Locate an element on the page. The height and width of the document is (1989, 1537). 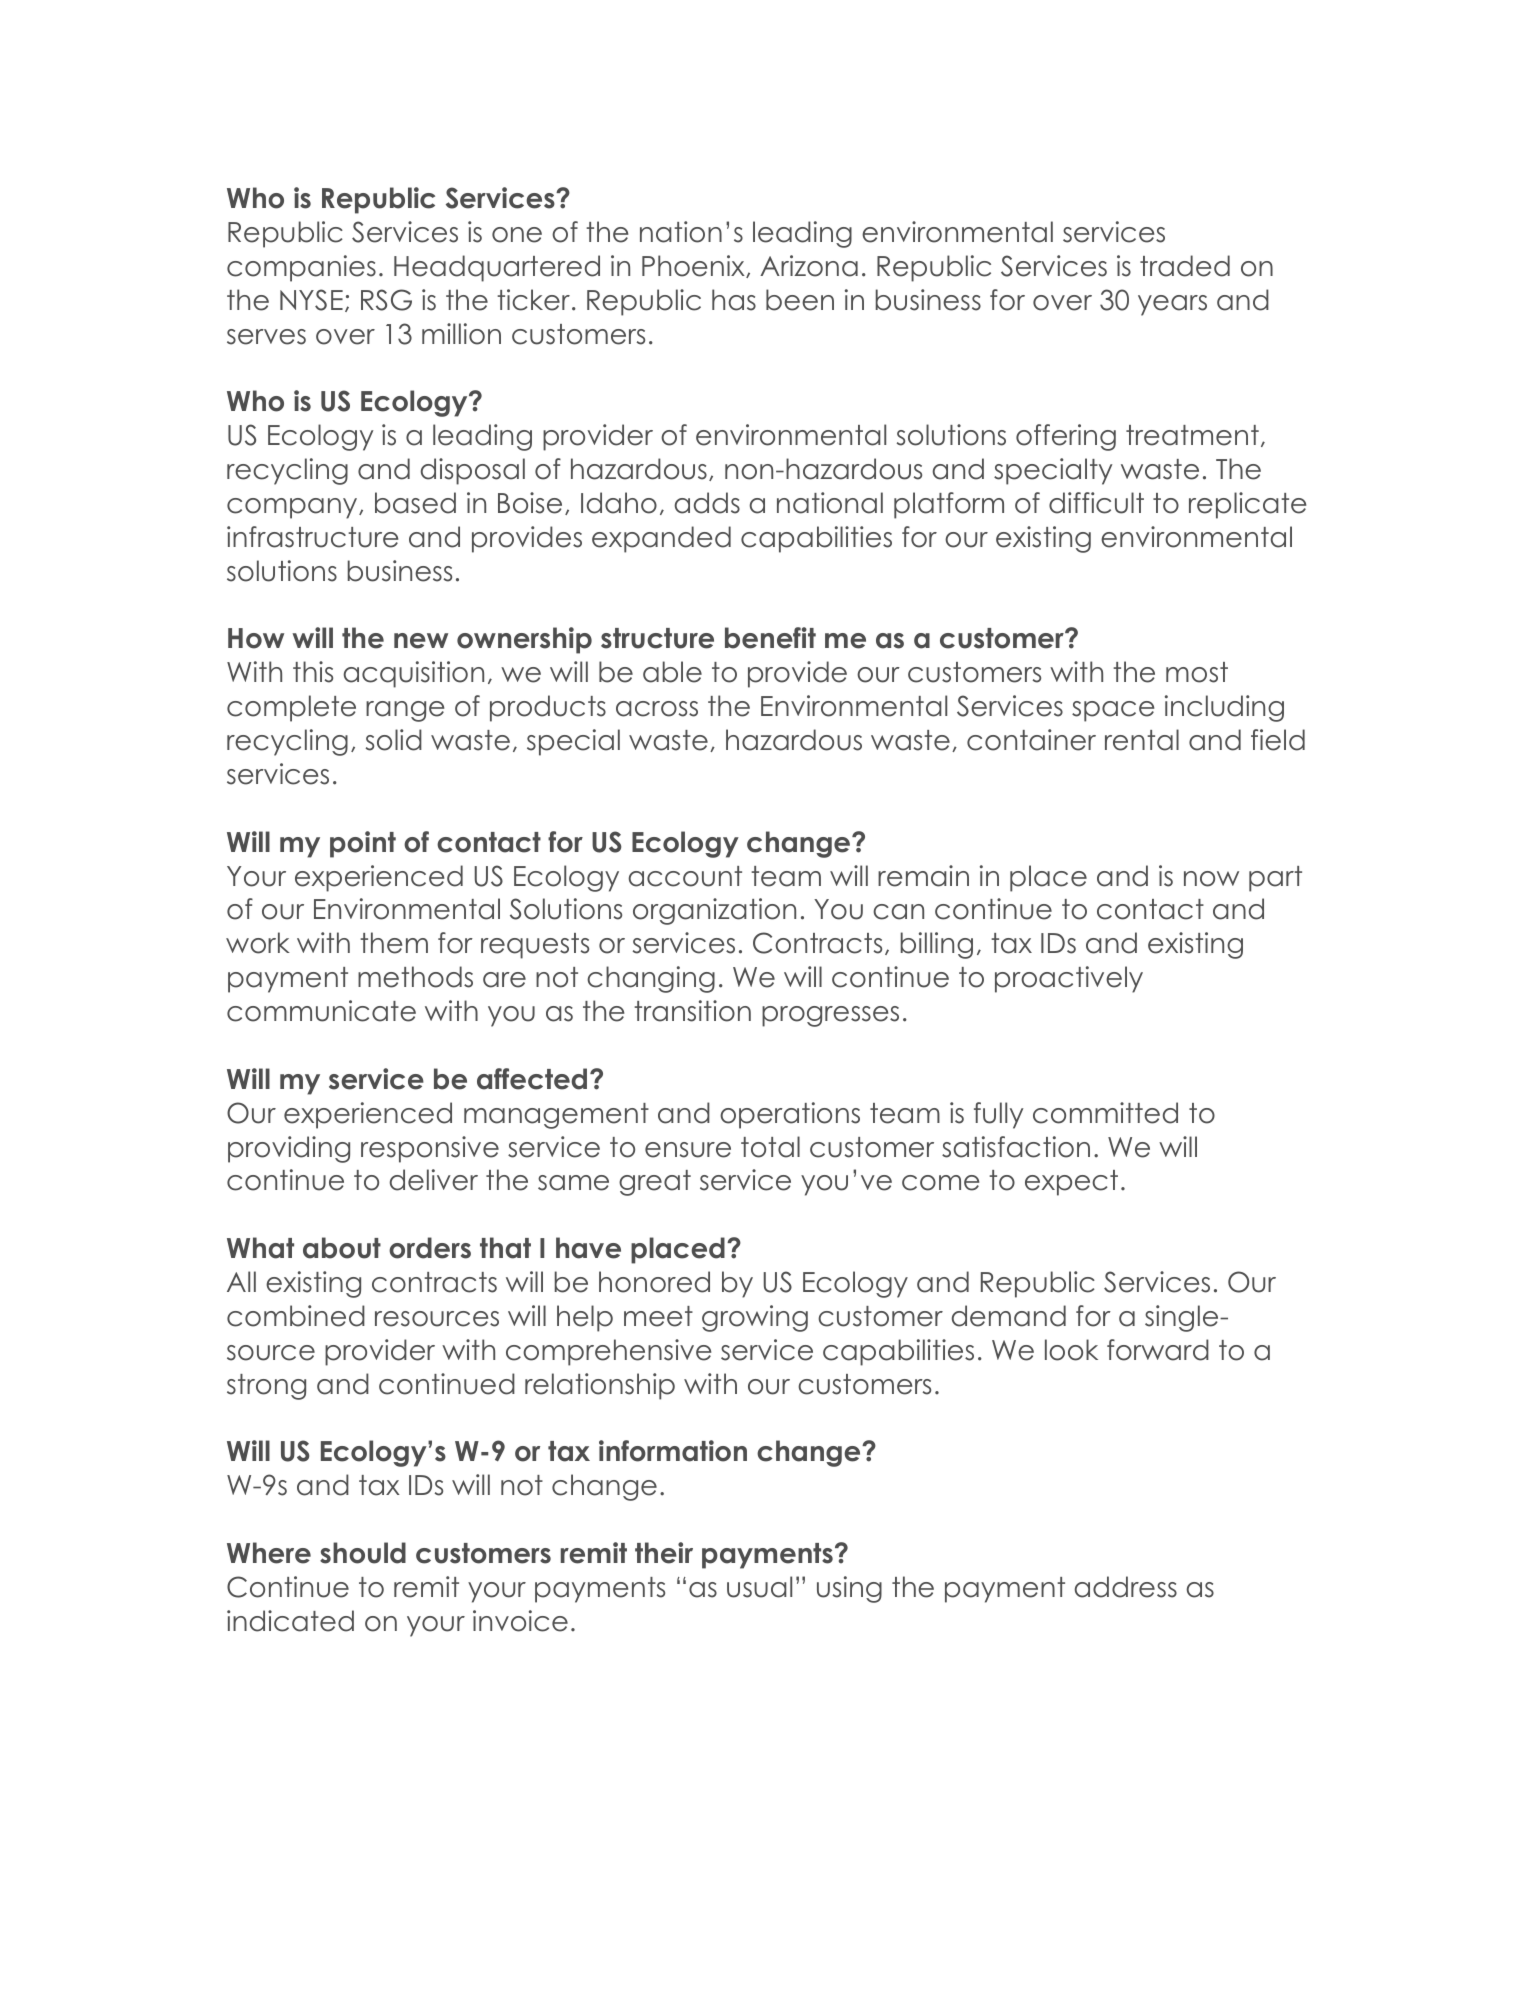
has is located at coordinates (734, 300).
